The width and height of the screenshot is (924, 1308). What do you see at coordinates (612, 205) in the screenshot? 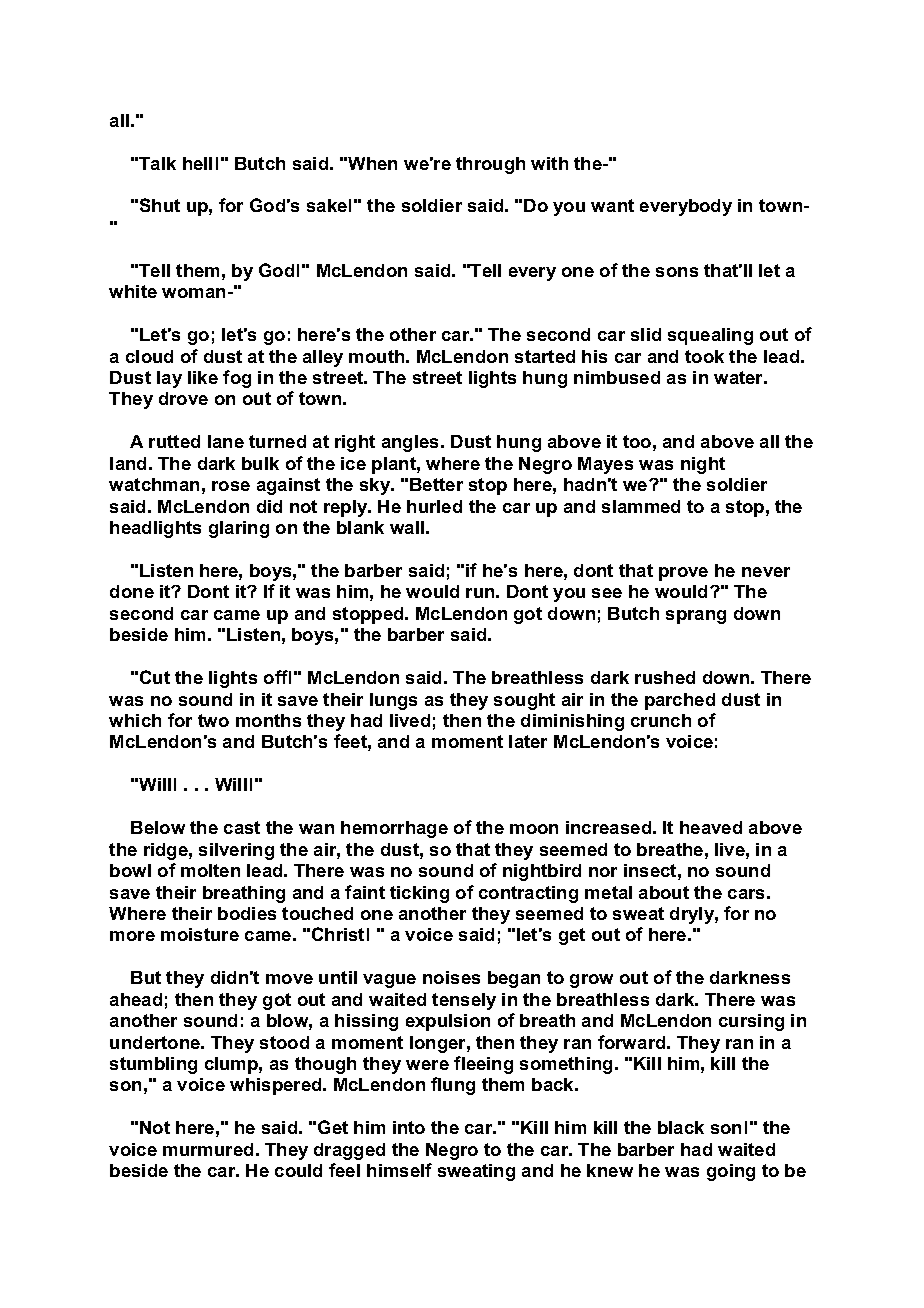
I see `want` at bounding box center [612, 205].
